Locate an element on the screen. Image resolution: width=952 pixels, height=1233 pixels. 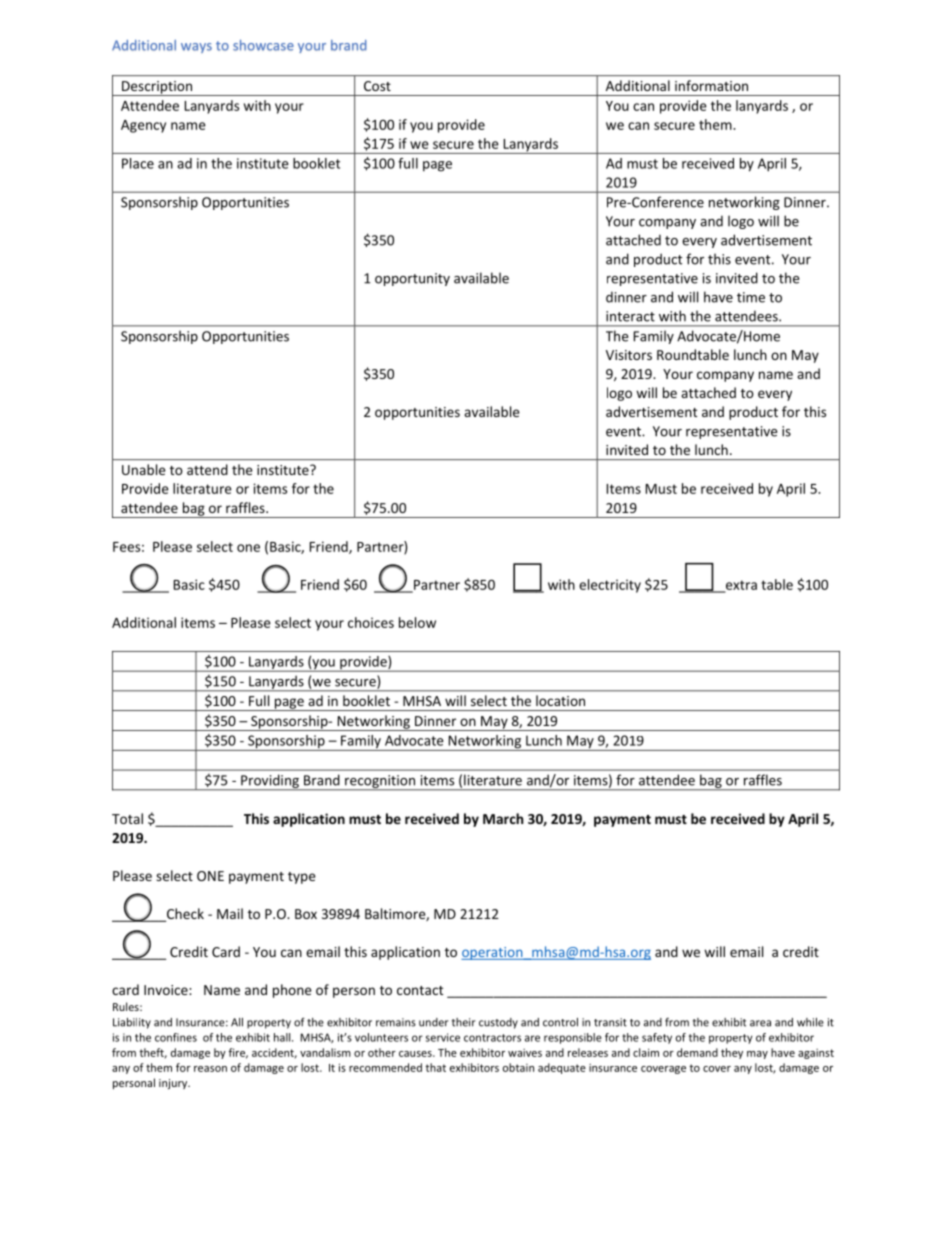
Providing is located at coordinates (270, 782).
